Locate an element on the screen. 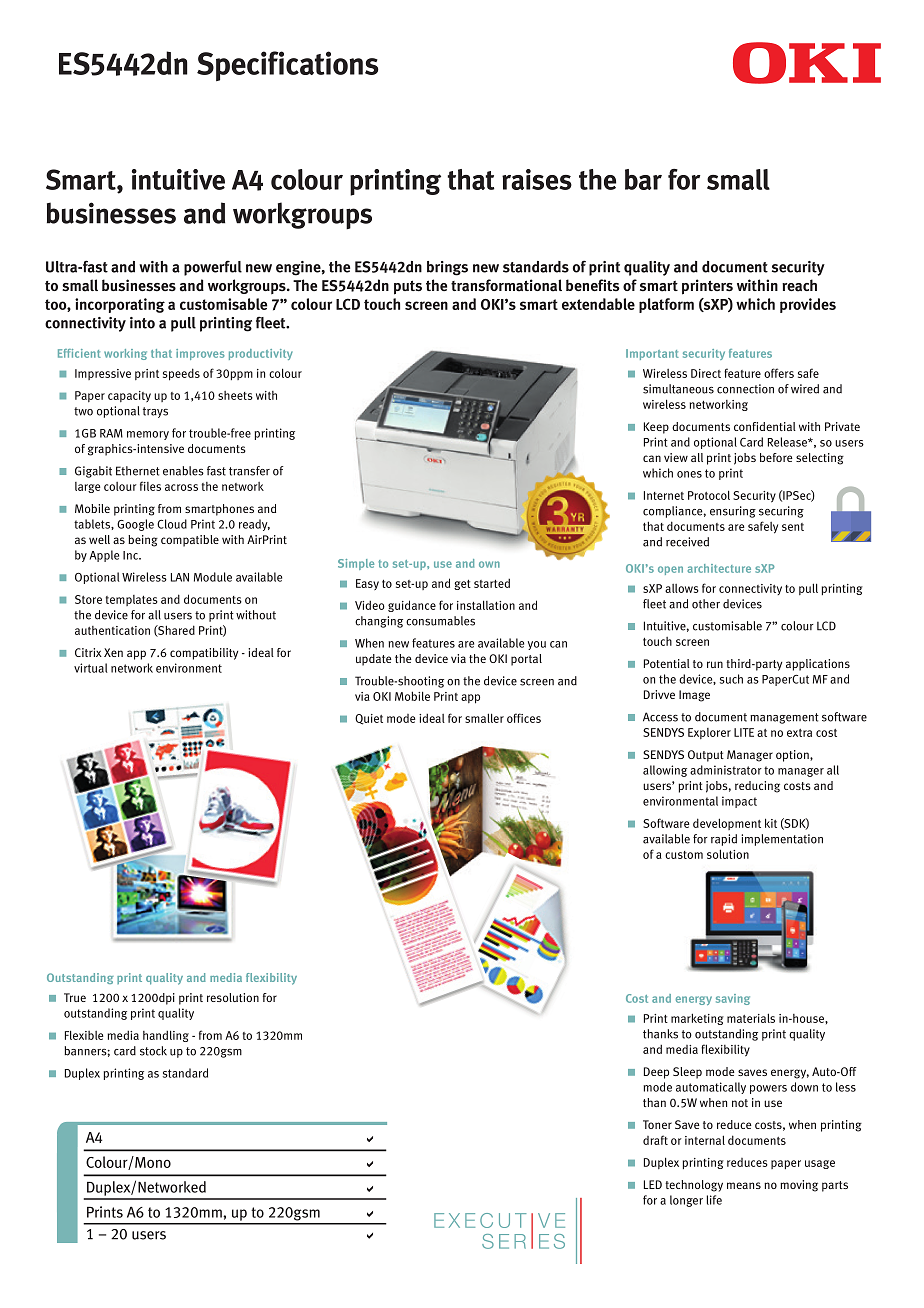  offices is located at coordinates (524, 718).
